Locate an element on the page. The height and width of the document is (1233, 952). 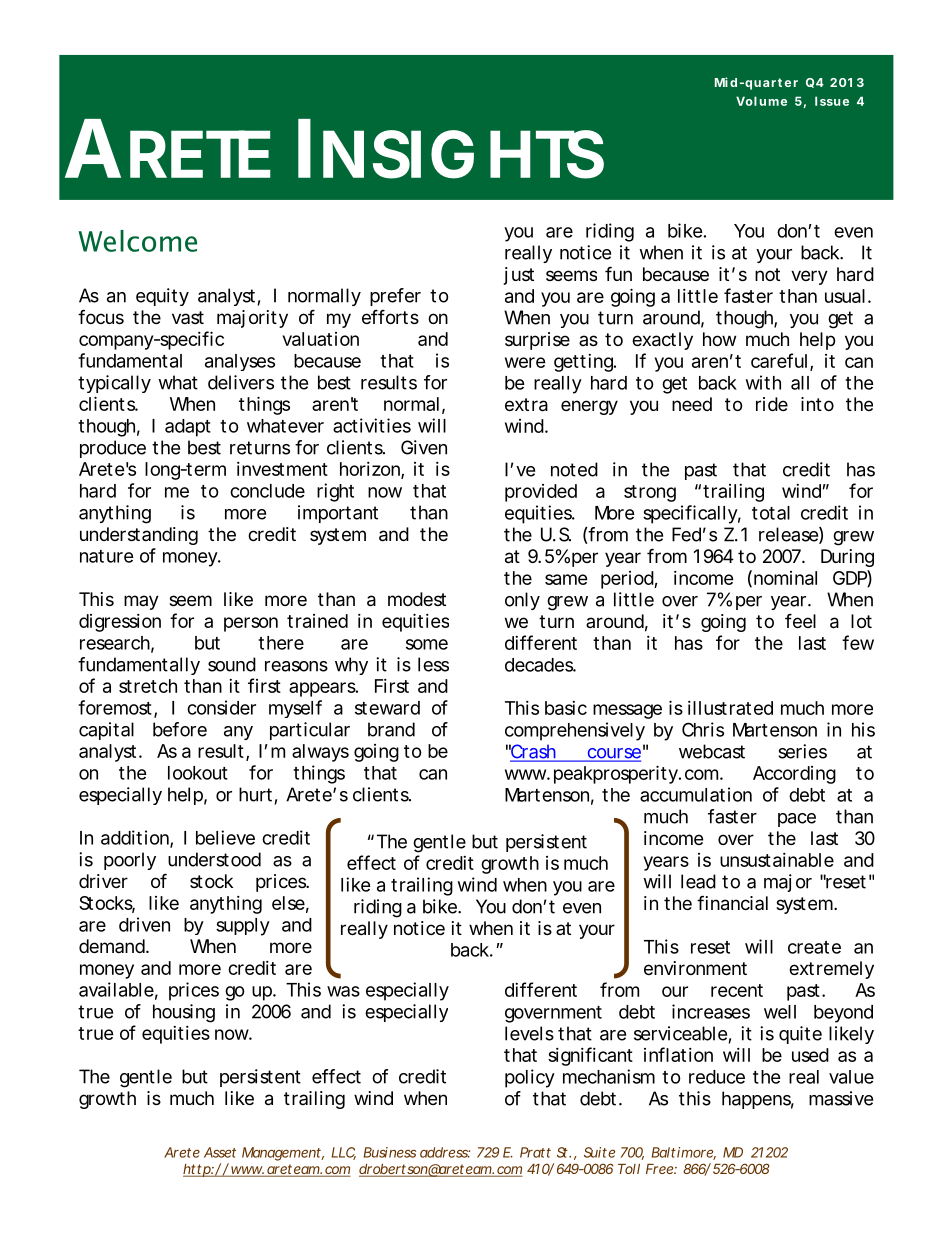
sound is located at coordinates (232, 664).
